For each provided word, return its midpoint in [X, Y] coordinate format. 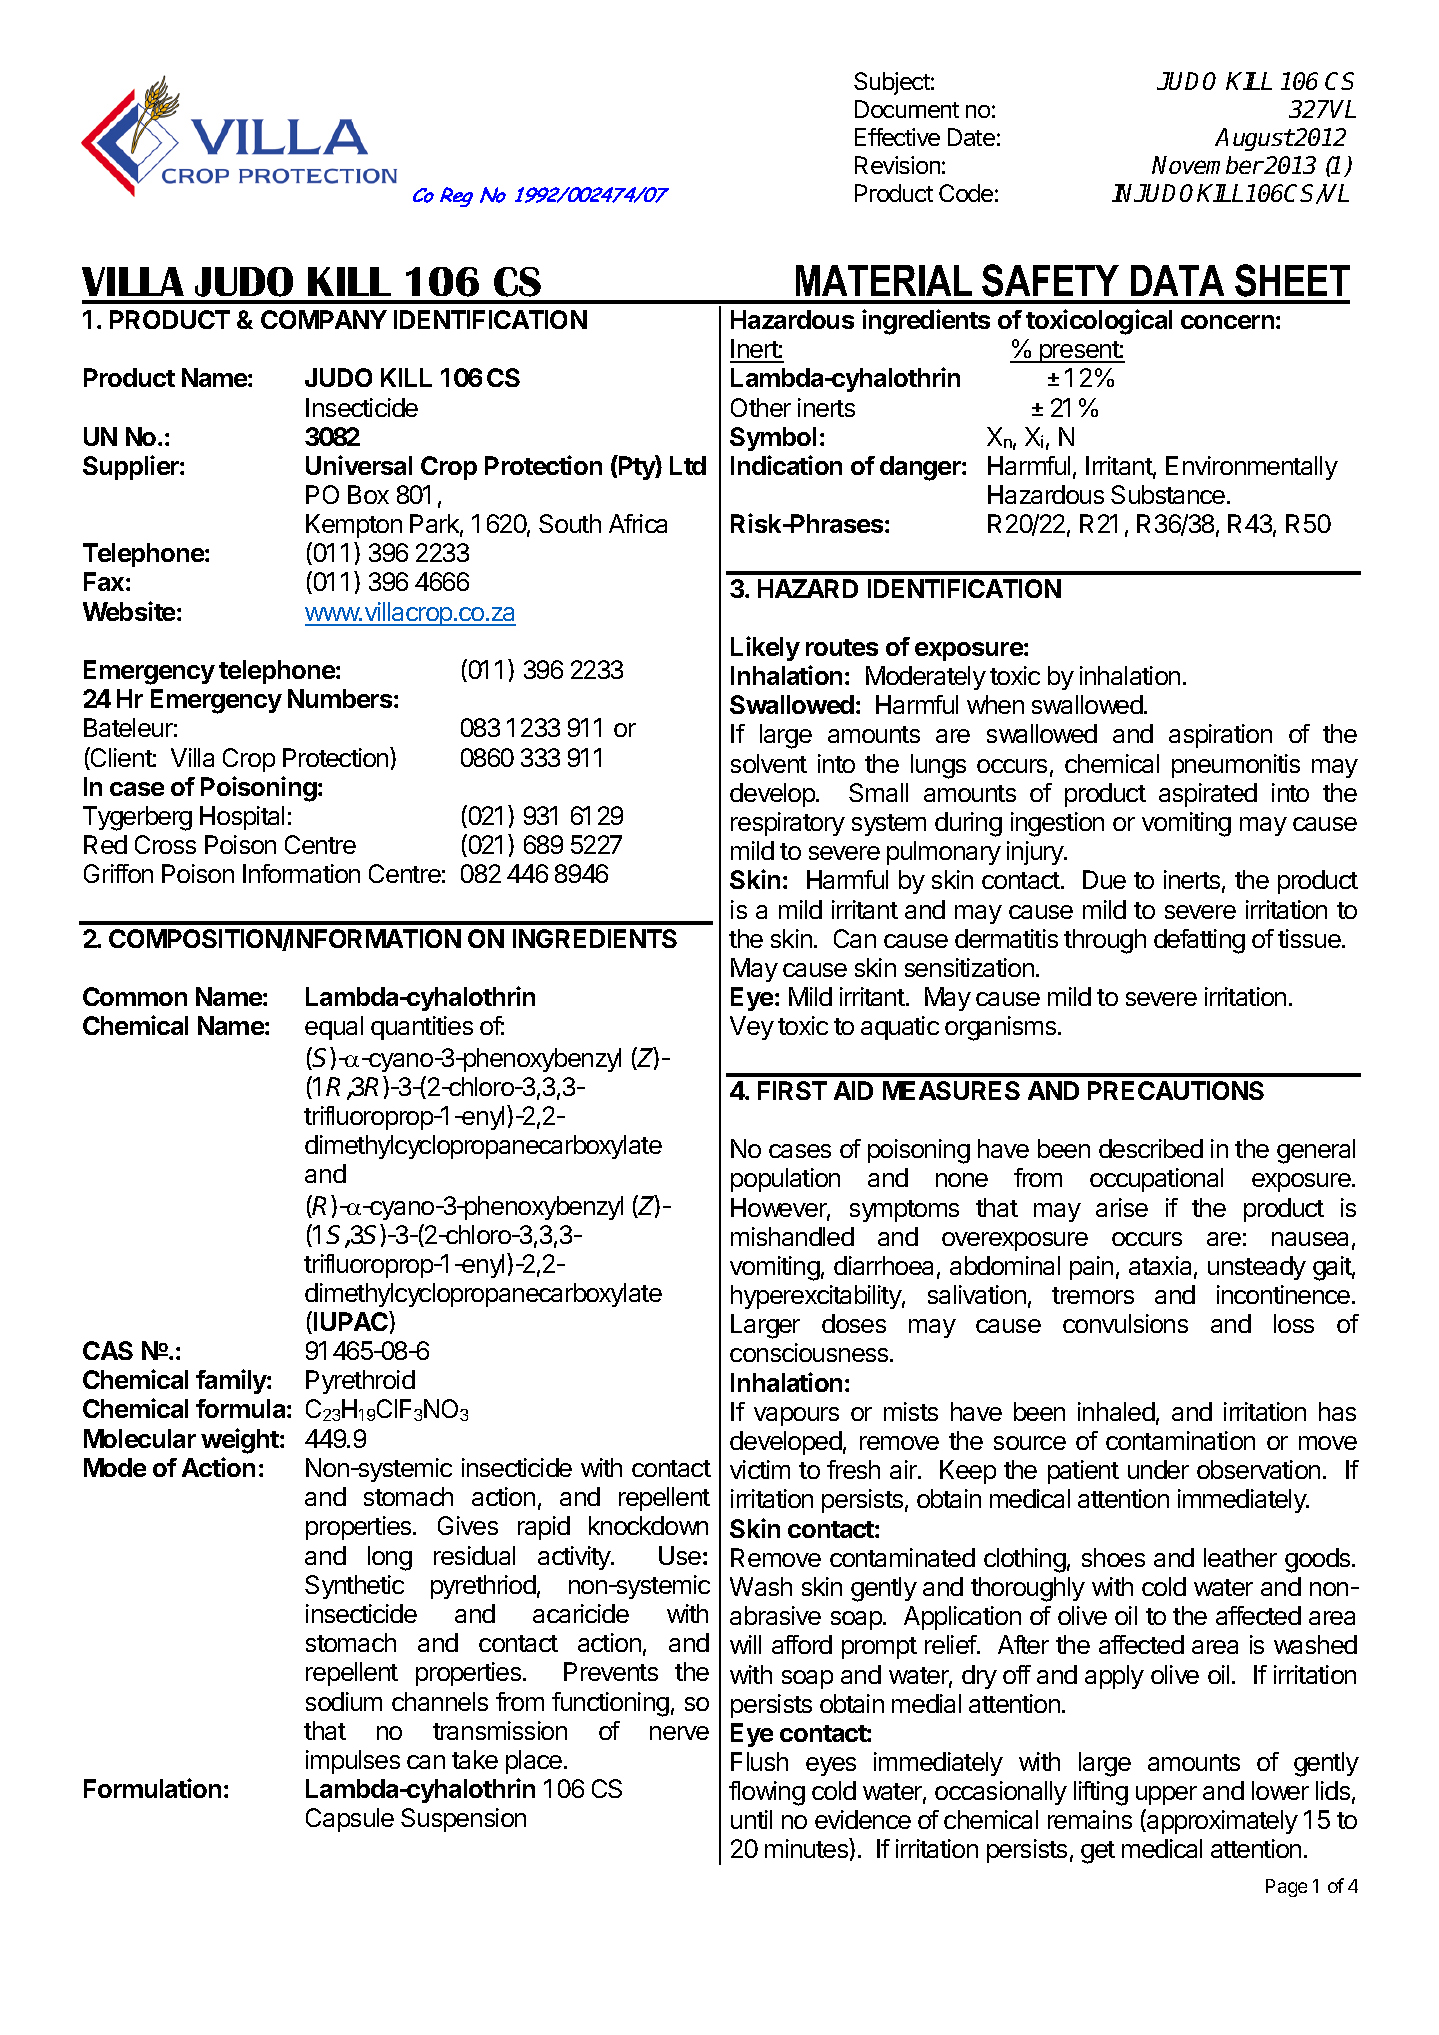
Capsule [350, 1820]
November [1208, 165]
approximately [1221, 1821]
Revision [897, 165]
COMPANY [324, 319]
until [751, 1819]
